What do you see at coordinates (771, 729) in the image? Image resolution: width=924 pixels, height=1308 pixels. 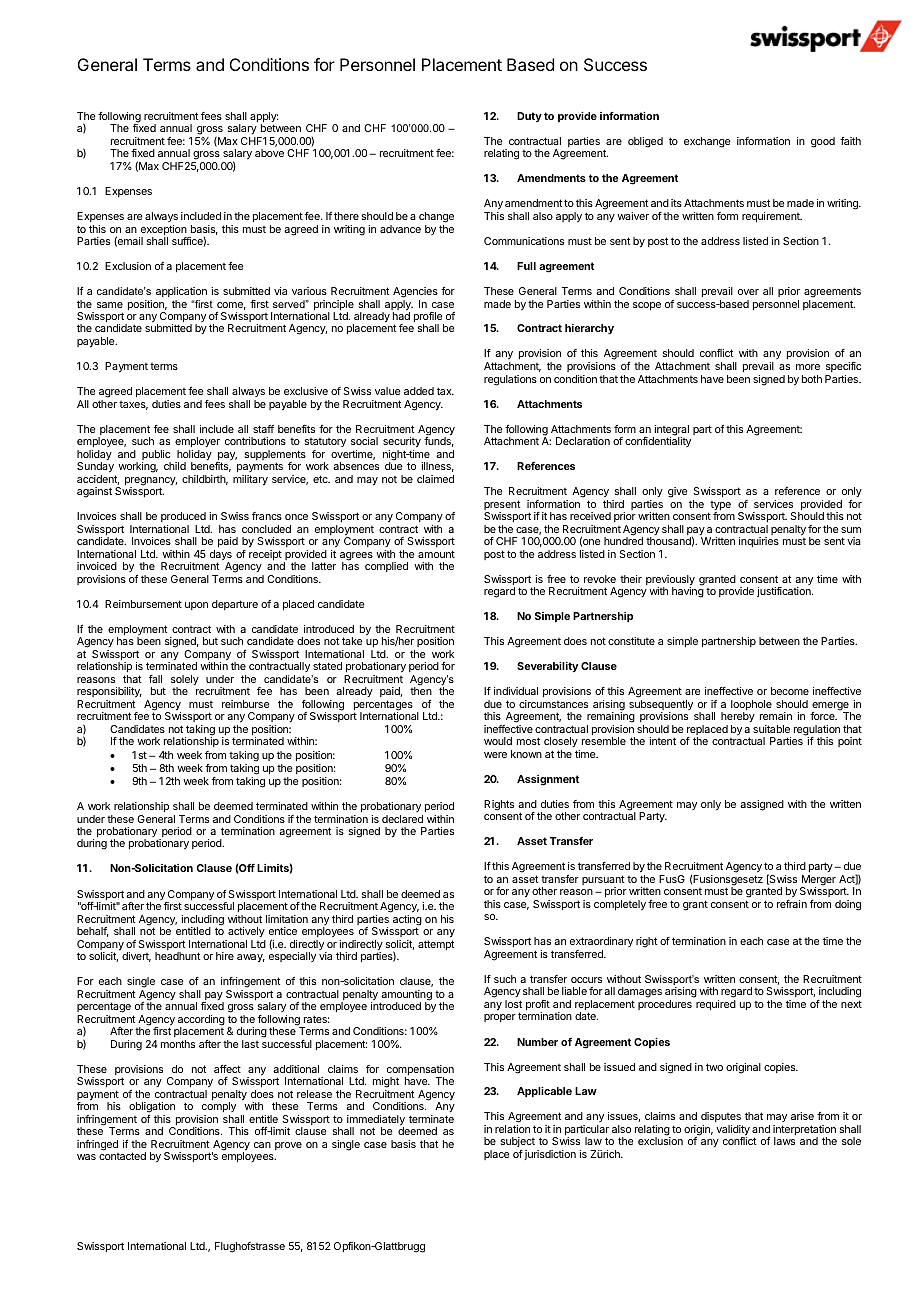 I see `suitable` at bounding box center [771, 729].
